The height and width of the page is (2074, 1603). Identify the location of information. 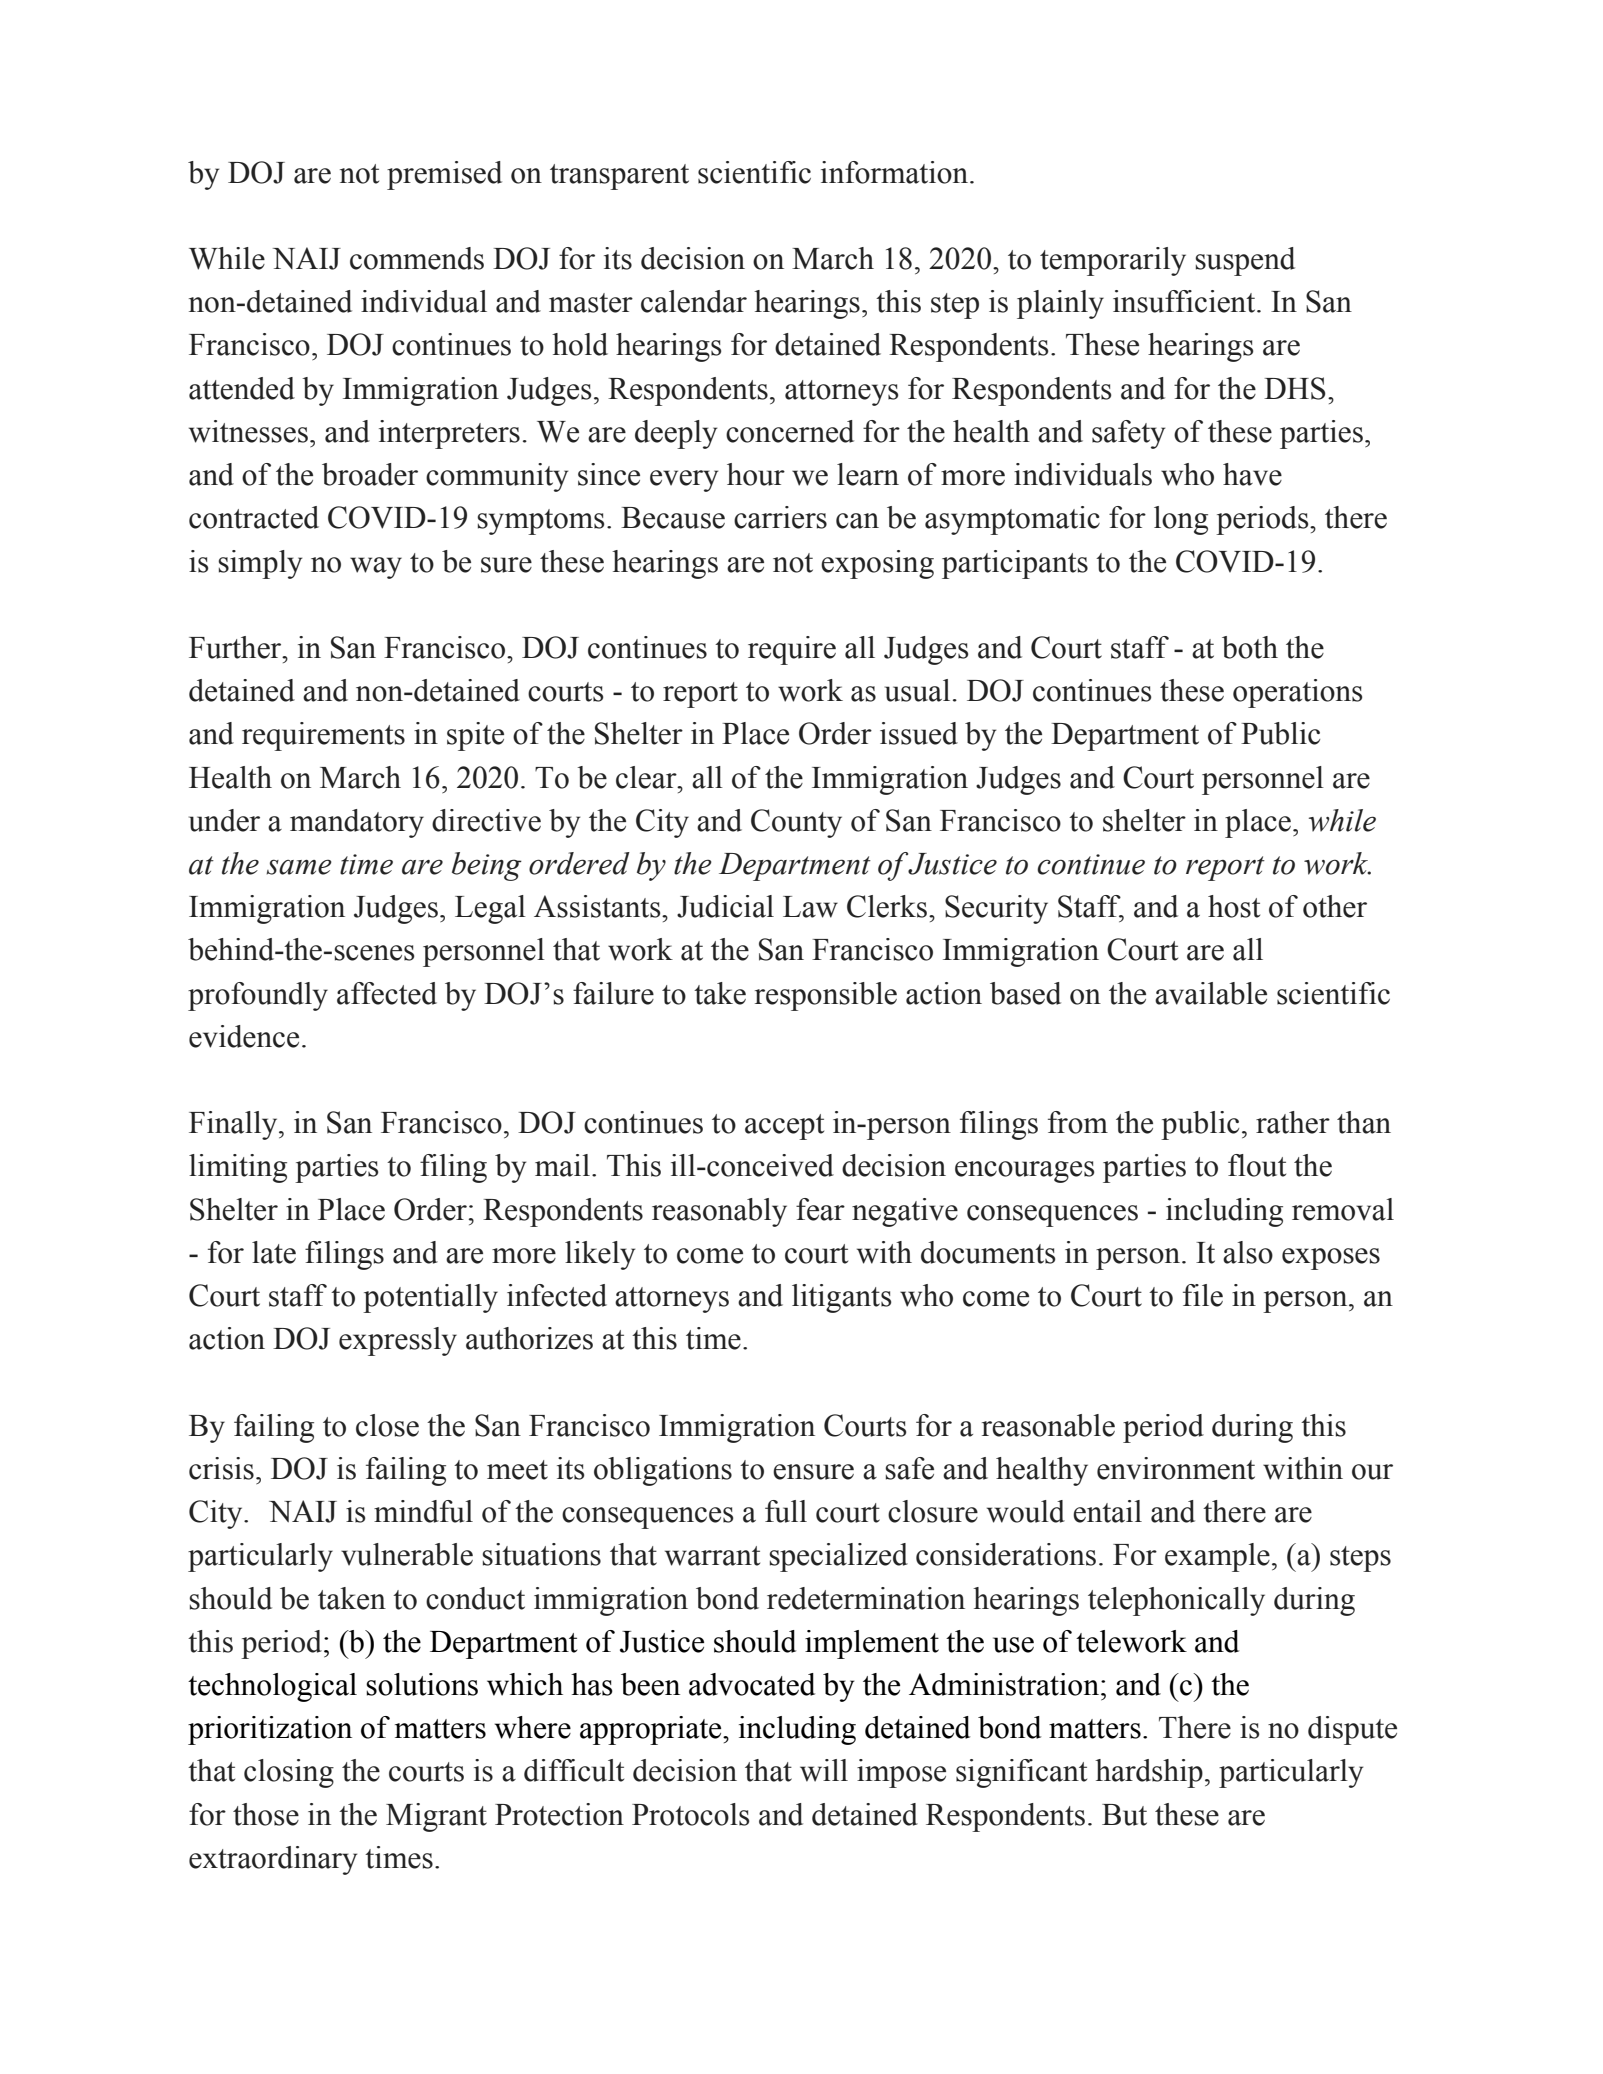
(896, 172).
